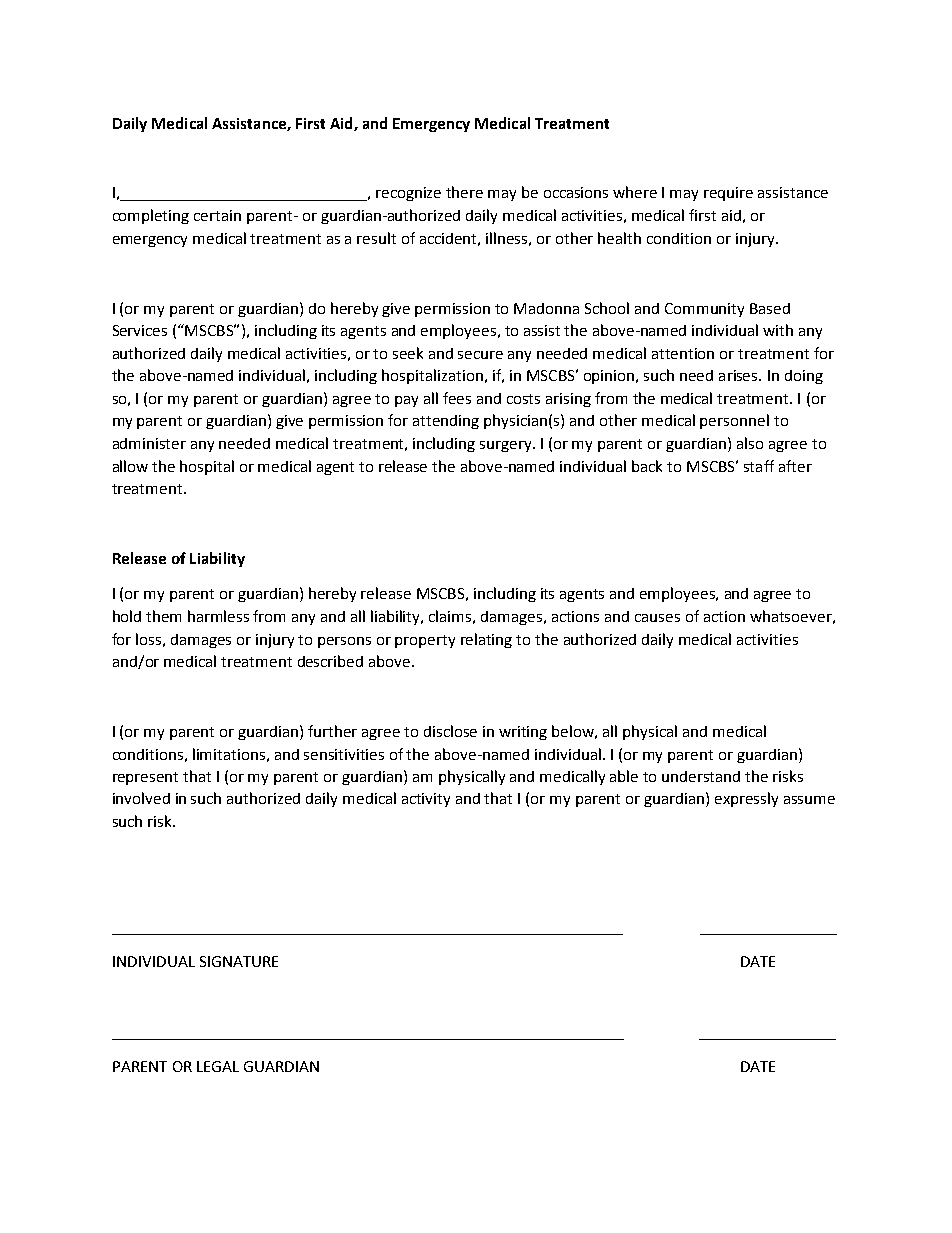 This screenshot has height=1233, width=952. I want to click on SIGNATURE, so click(239, 961).
